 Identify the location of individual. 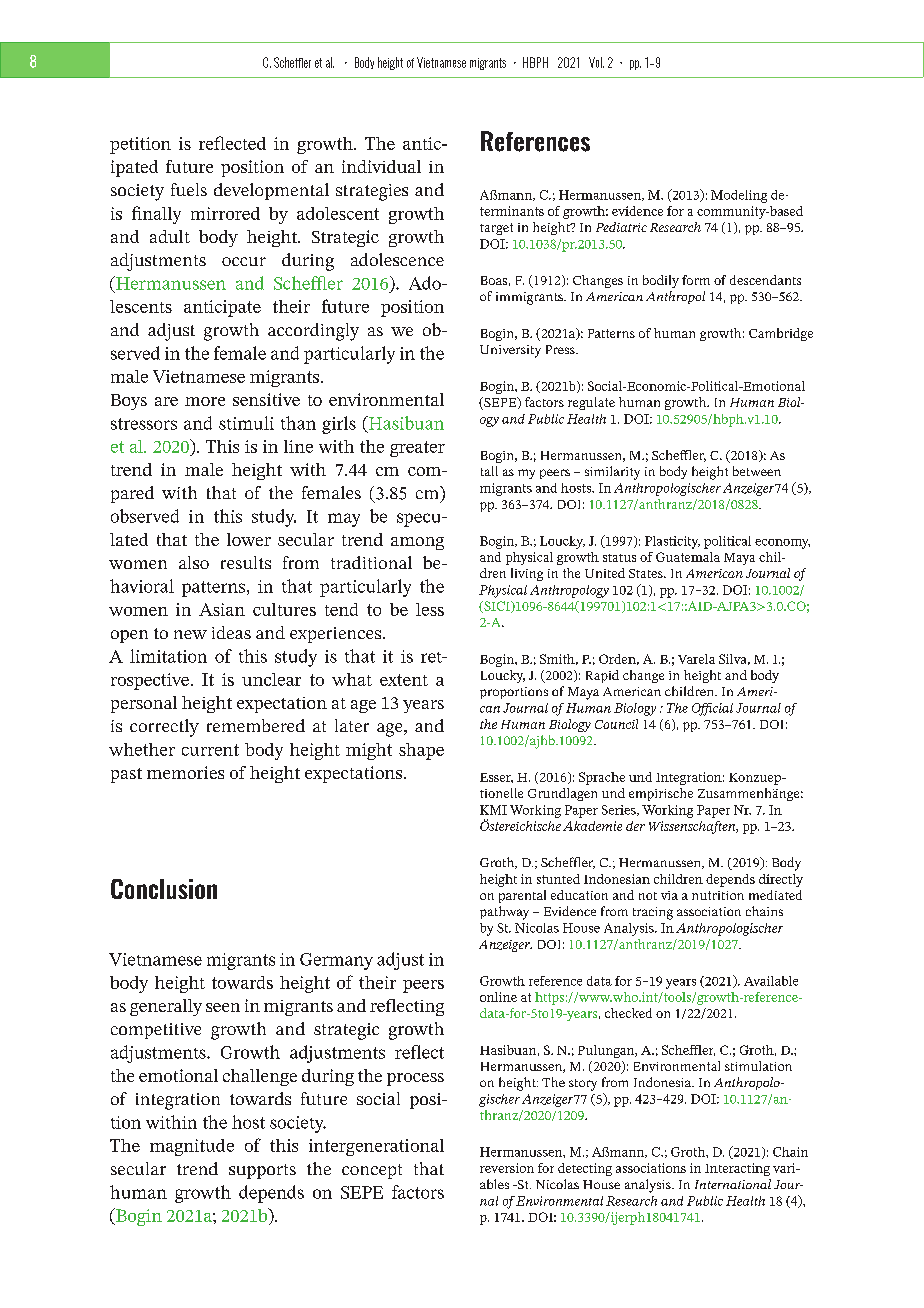
(381, 166).
